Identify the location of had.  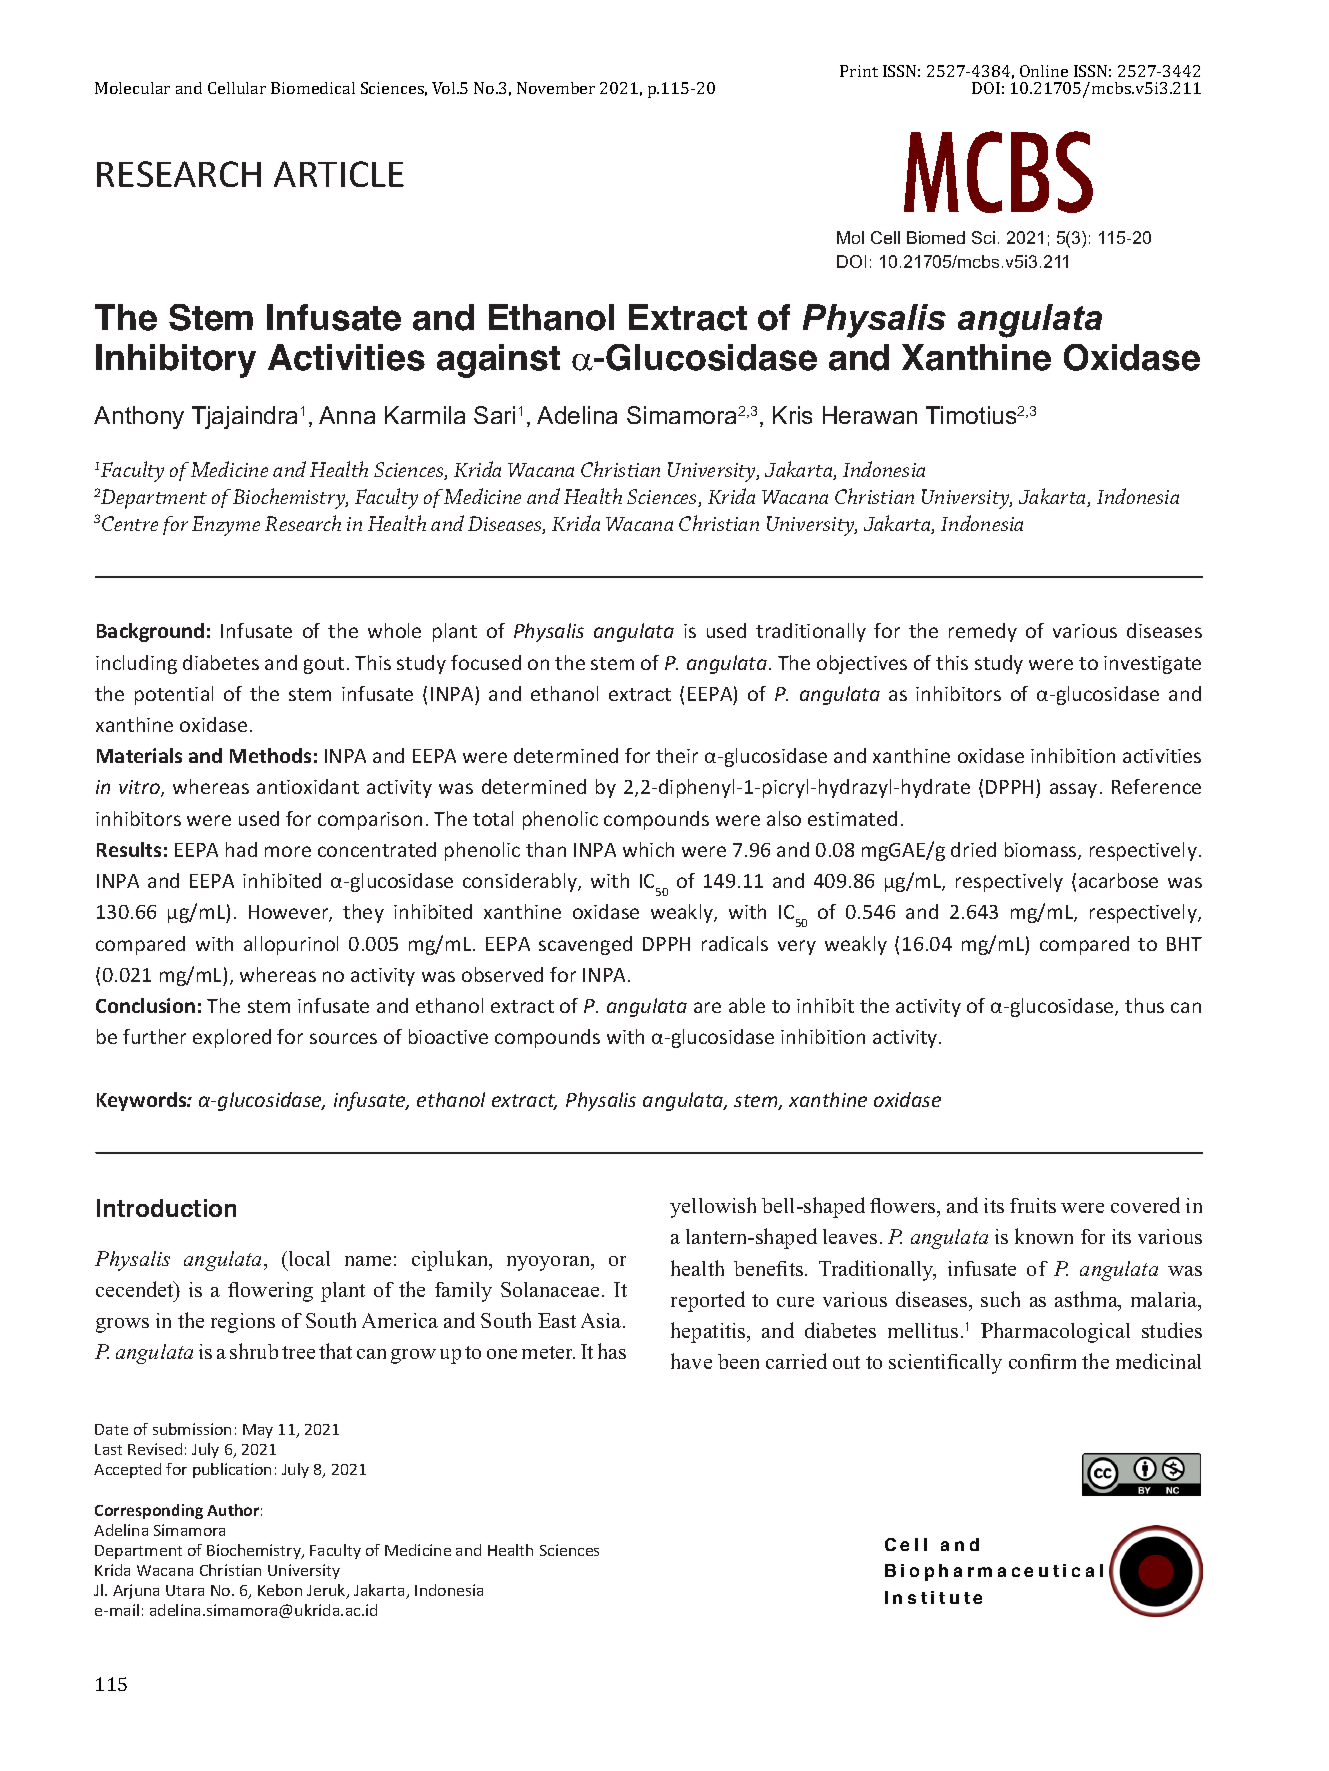
(241, 849).
